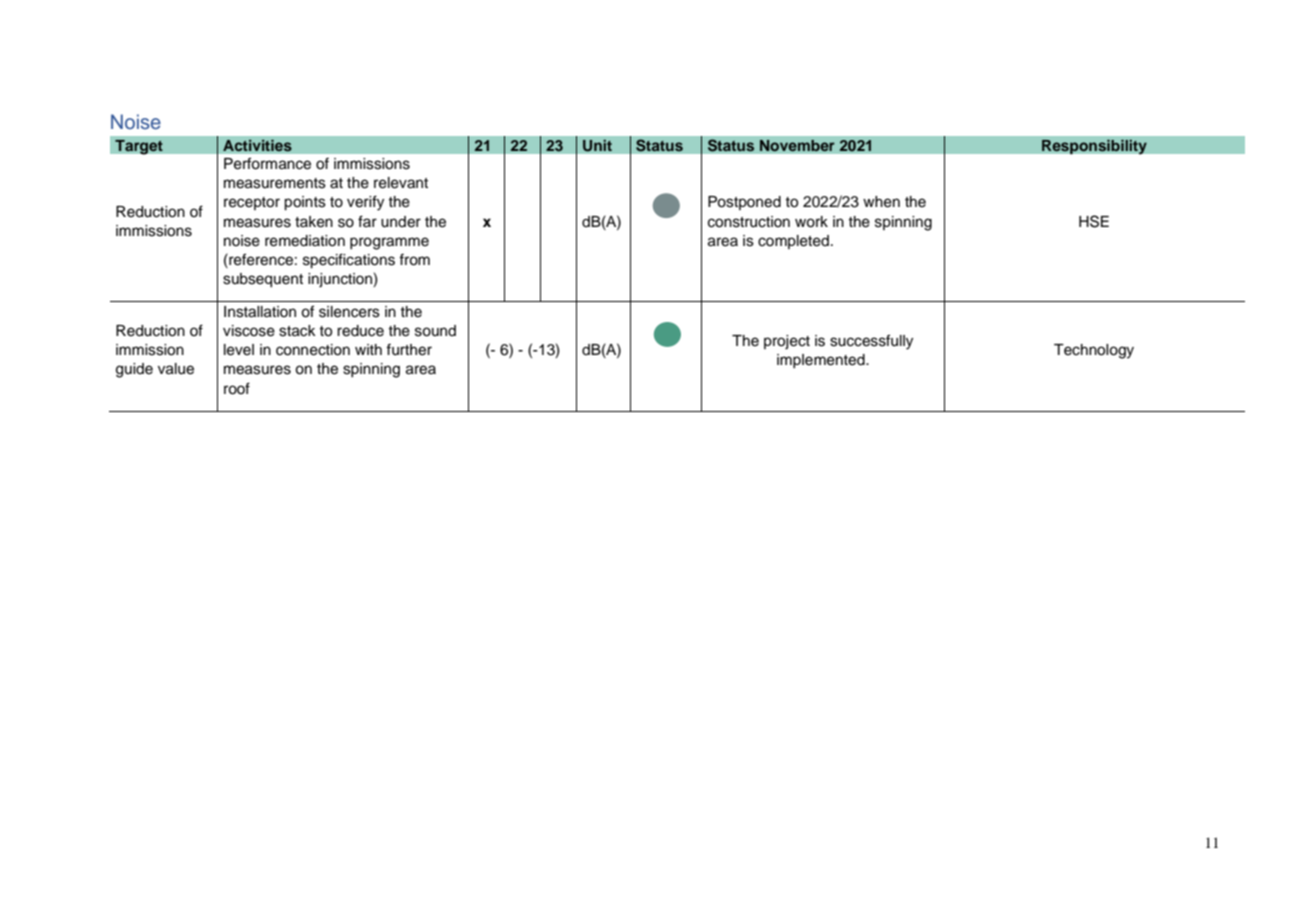  Describe the element at coordinates (237, 388) in the document. I see `roof` at that location.
